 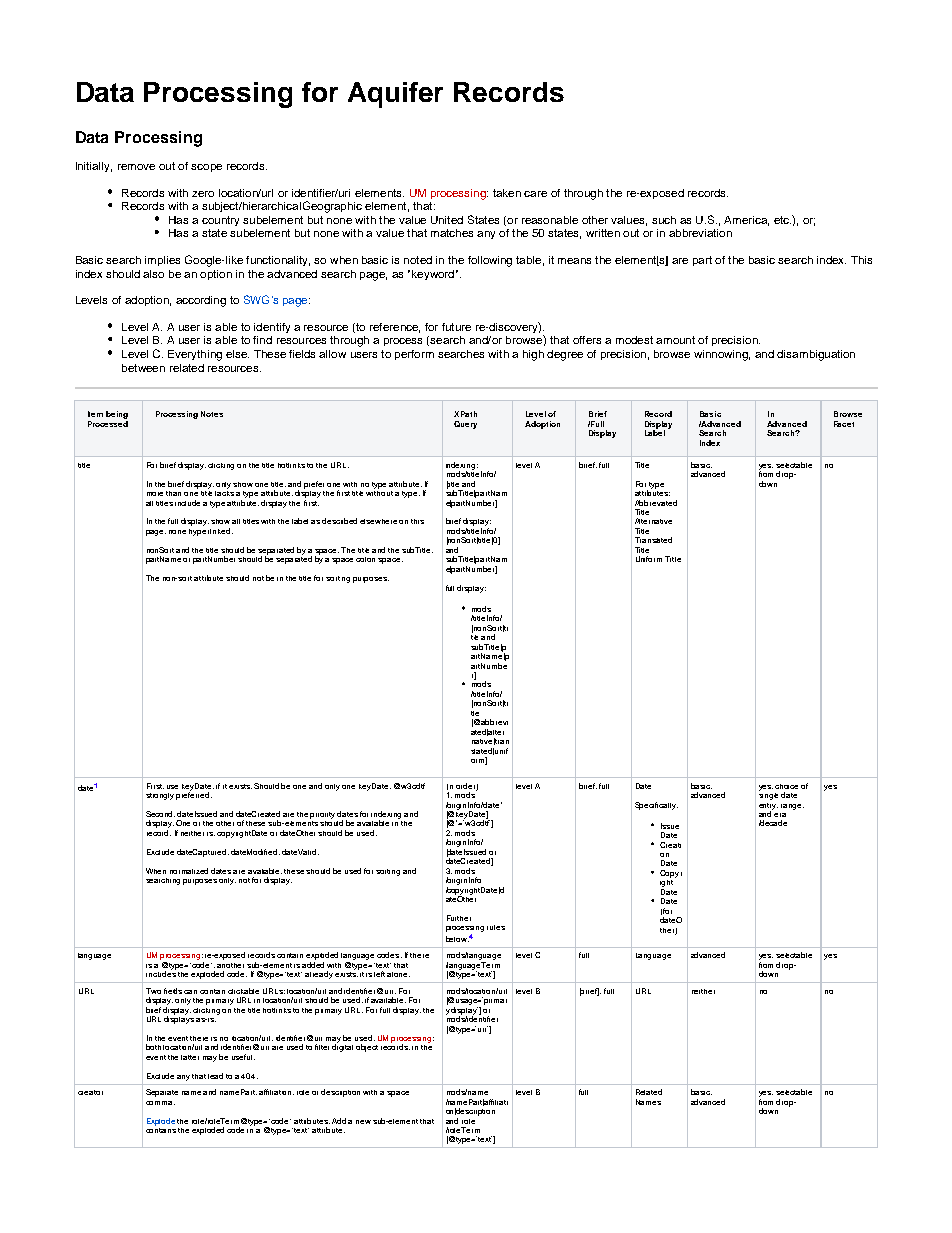 What do you see at coordinates (465, 425) in the screenshot?
I see `Query` at bounding box center [465, 425].
